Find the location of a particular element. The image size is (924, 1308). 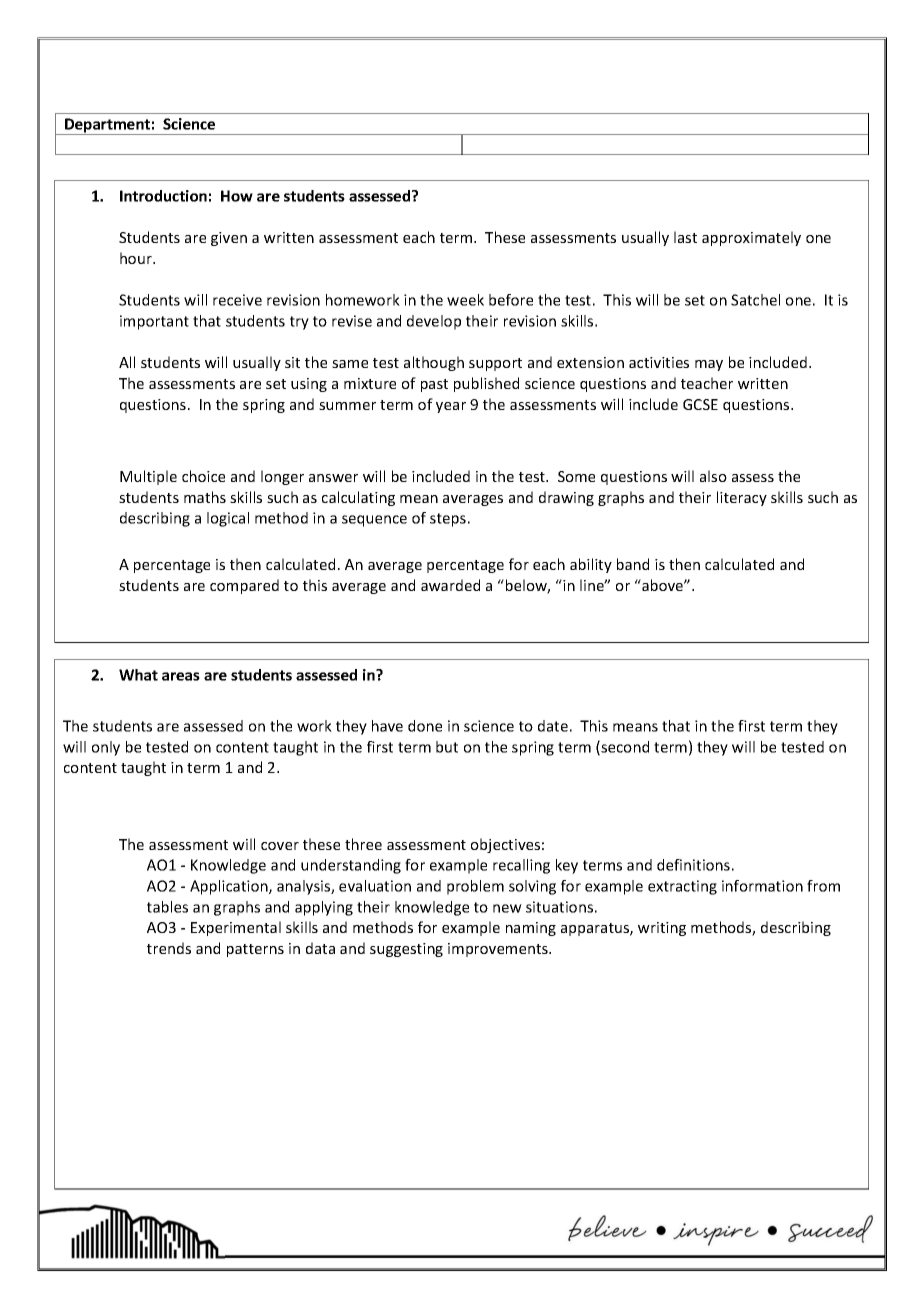

year is located at coordinates (451, 407).
